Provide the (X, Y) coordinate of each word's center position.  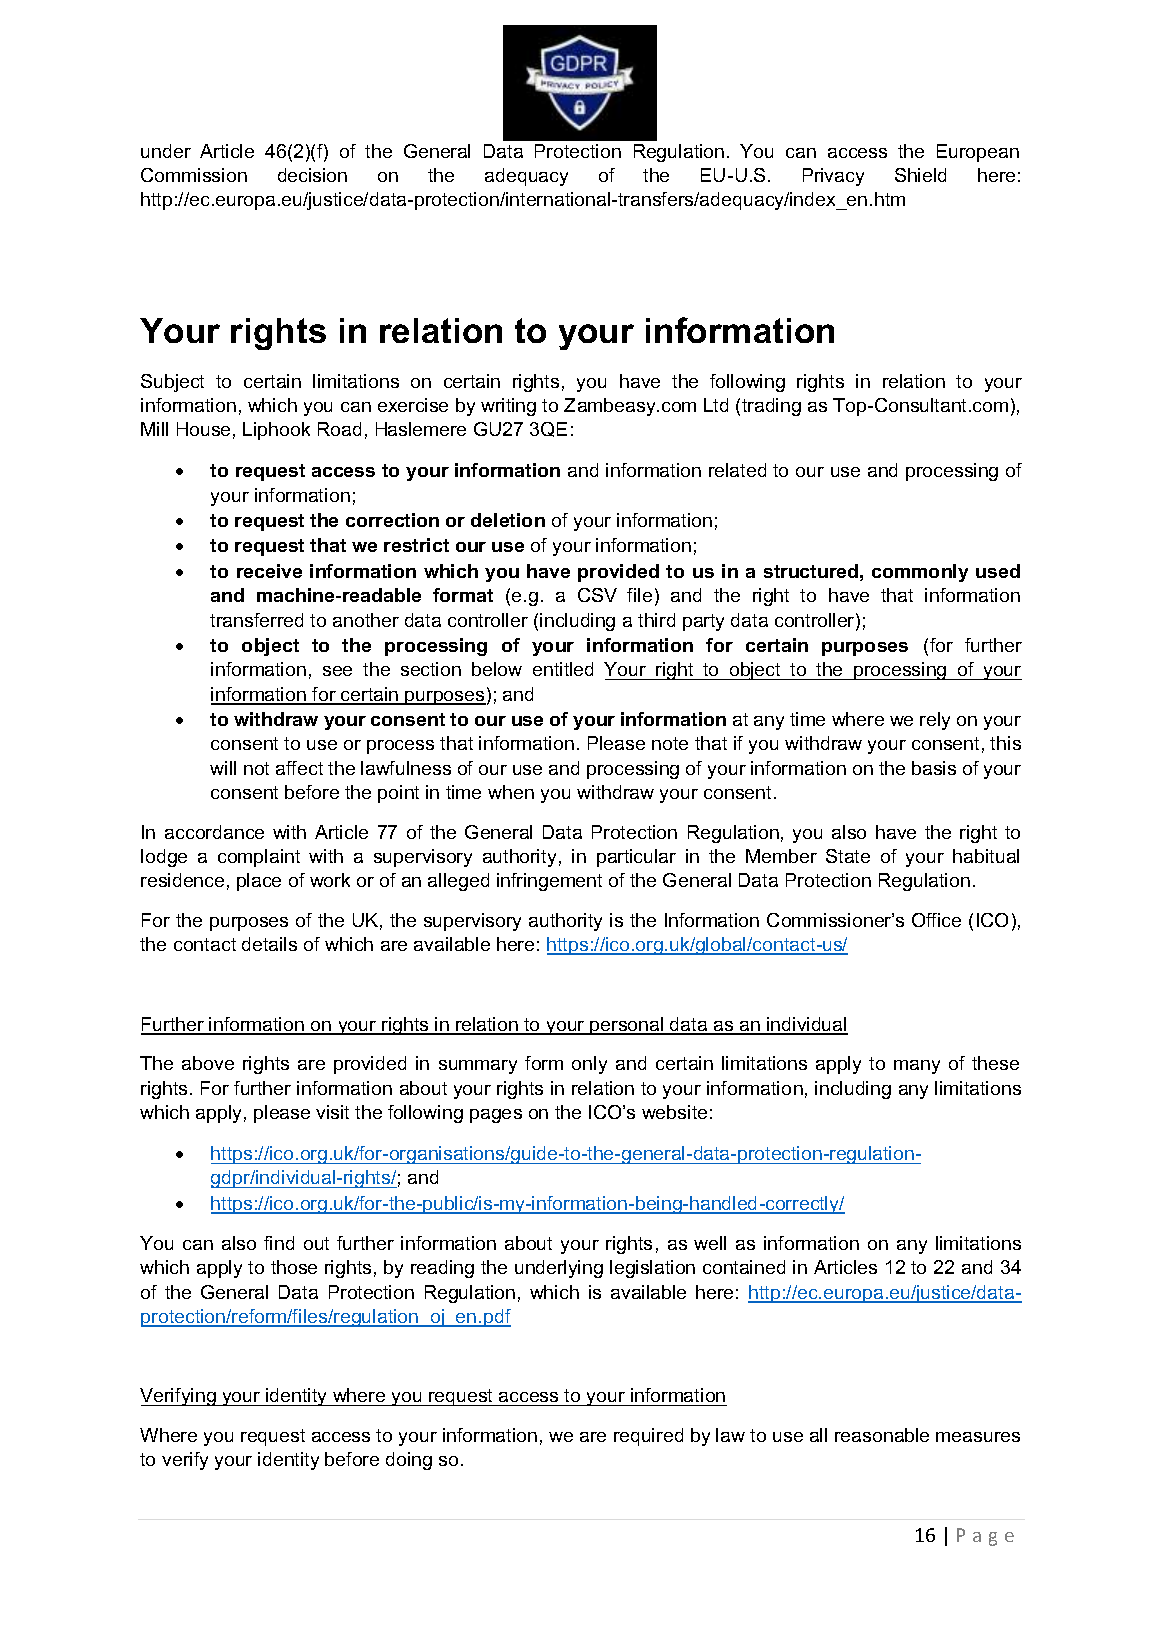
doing (409, 1461)
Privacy (833, 177)
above (208, 1063)
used (998, 571)
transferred (256, 620)
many (917, 1067)
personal (627, 1026)
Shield (920, 175)
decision (312, 175)
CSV (597, 595)
